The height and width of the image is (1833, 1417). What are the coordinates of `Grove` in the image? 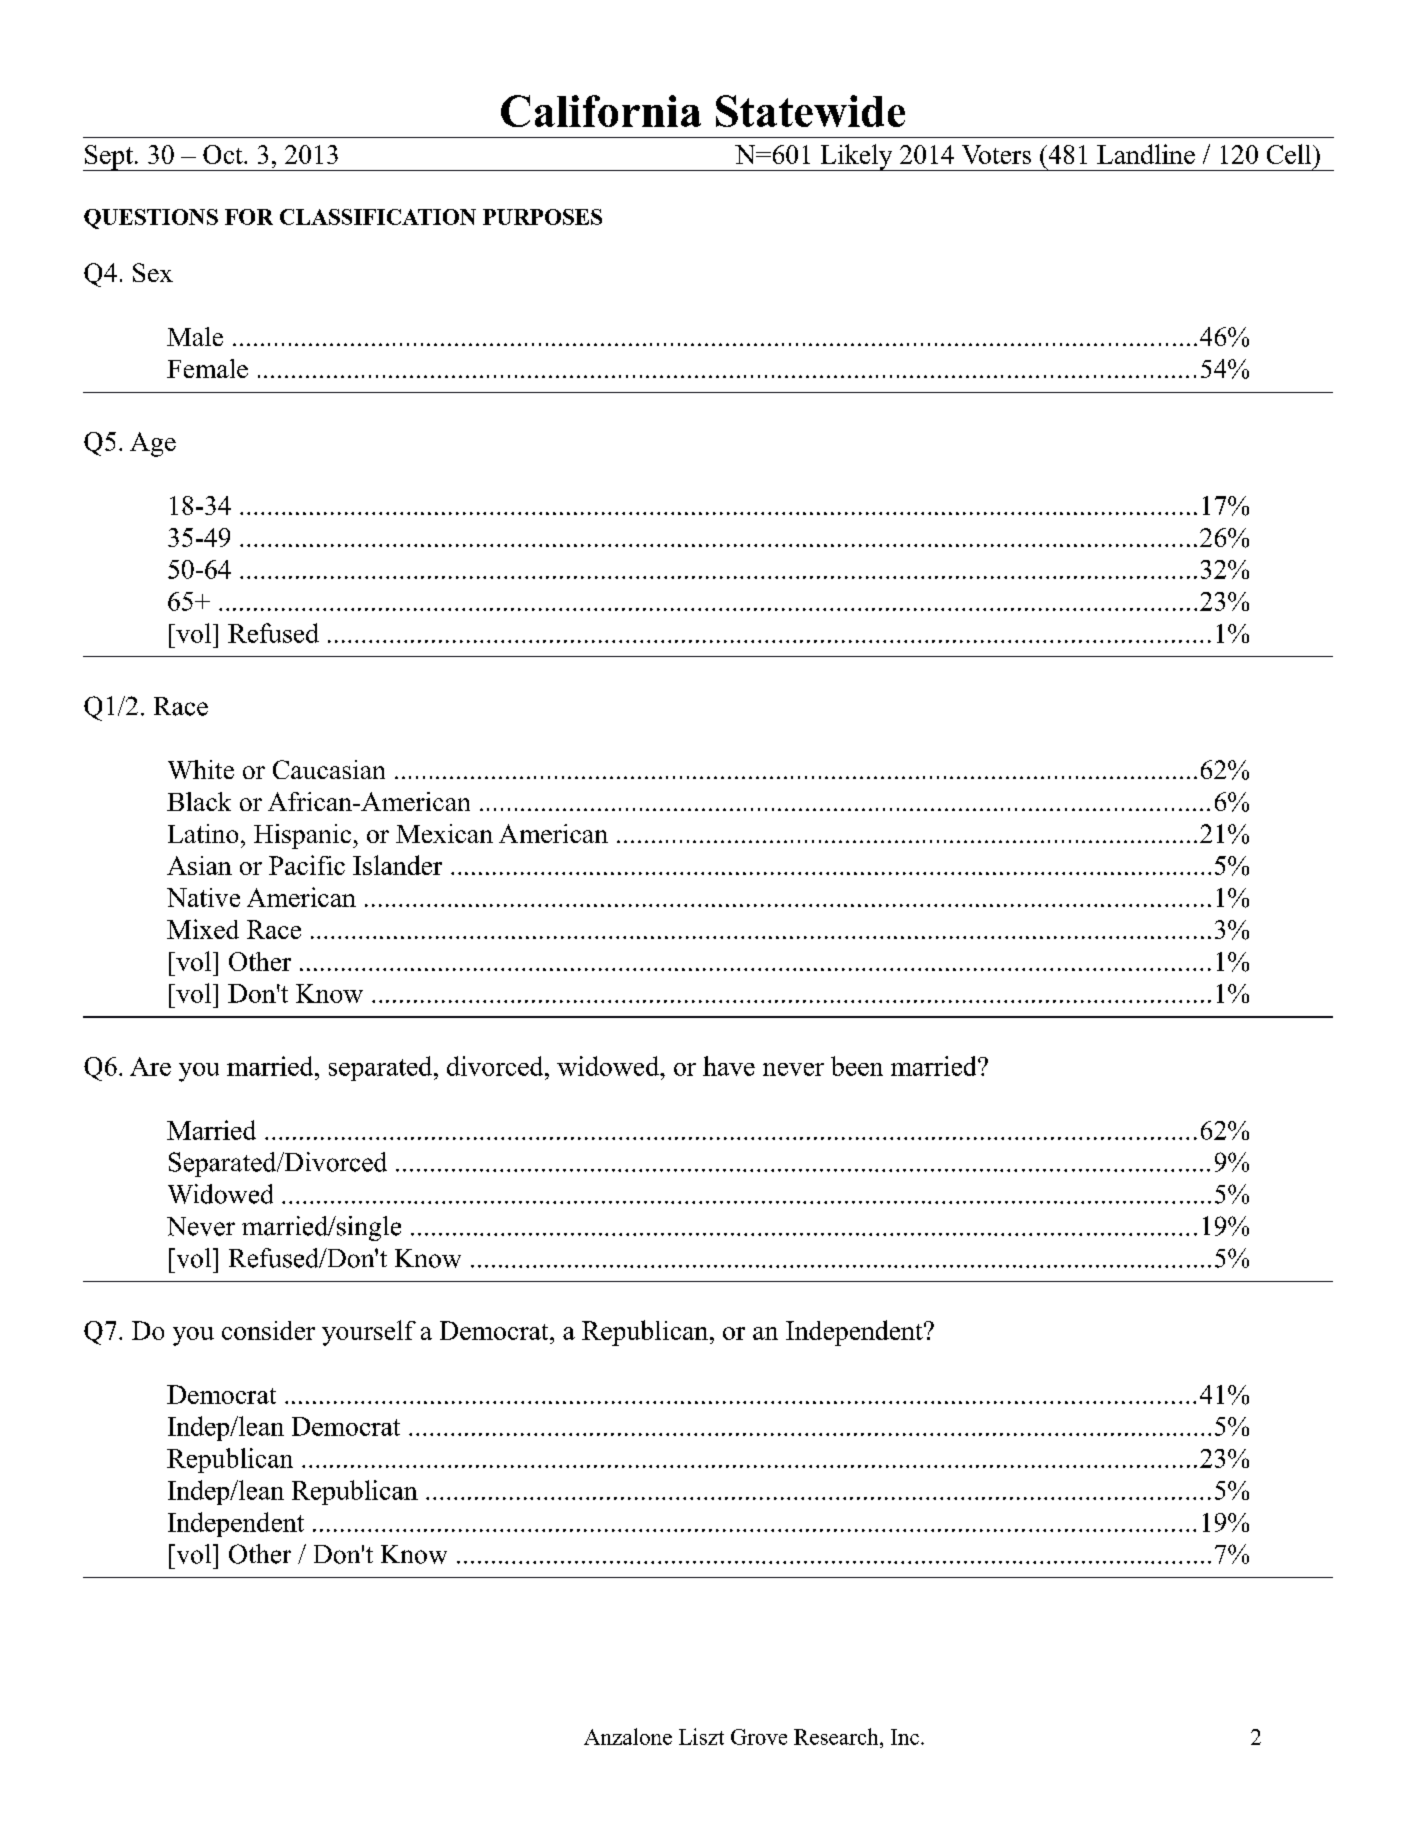 It's located at (759, 1737).
